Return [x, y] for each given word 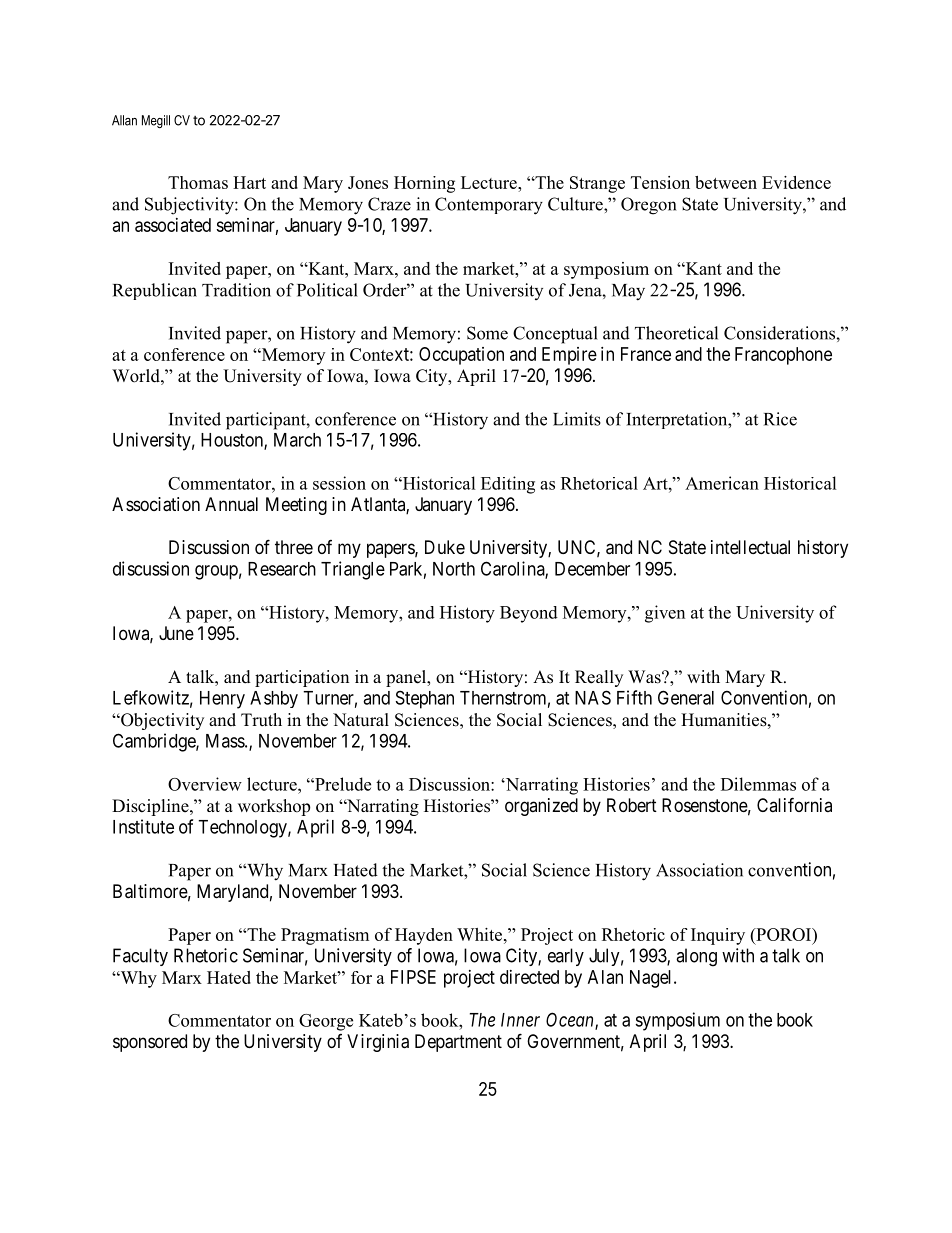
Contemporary [489, 206]
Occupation [461, 356]
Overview [205, 784]
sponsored [150, 1043]
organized [541, 807]
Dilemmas [758, 784]
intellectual [750, 547]
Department [458, 1043]
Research [282, 569]
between [726, 182]
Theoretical [676, 333]
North [454, 569]
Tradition [236, 290]
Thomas [198, 182]
